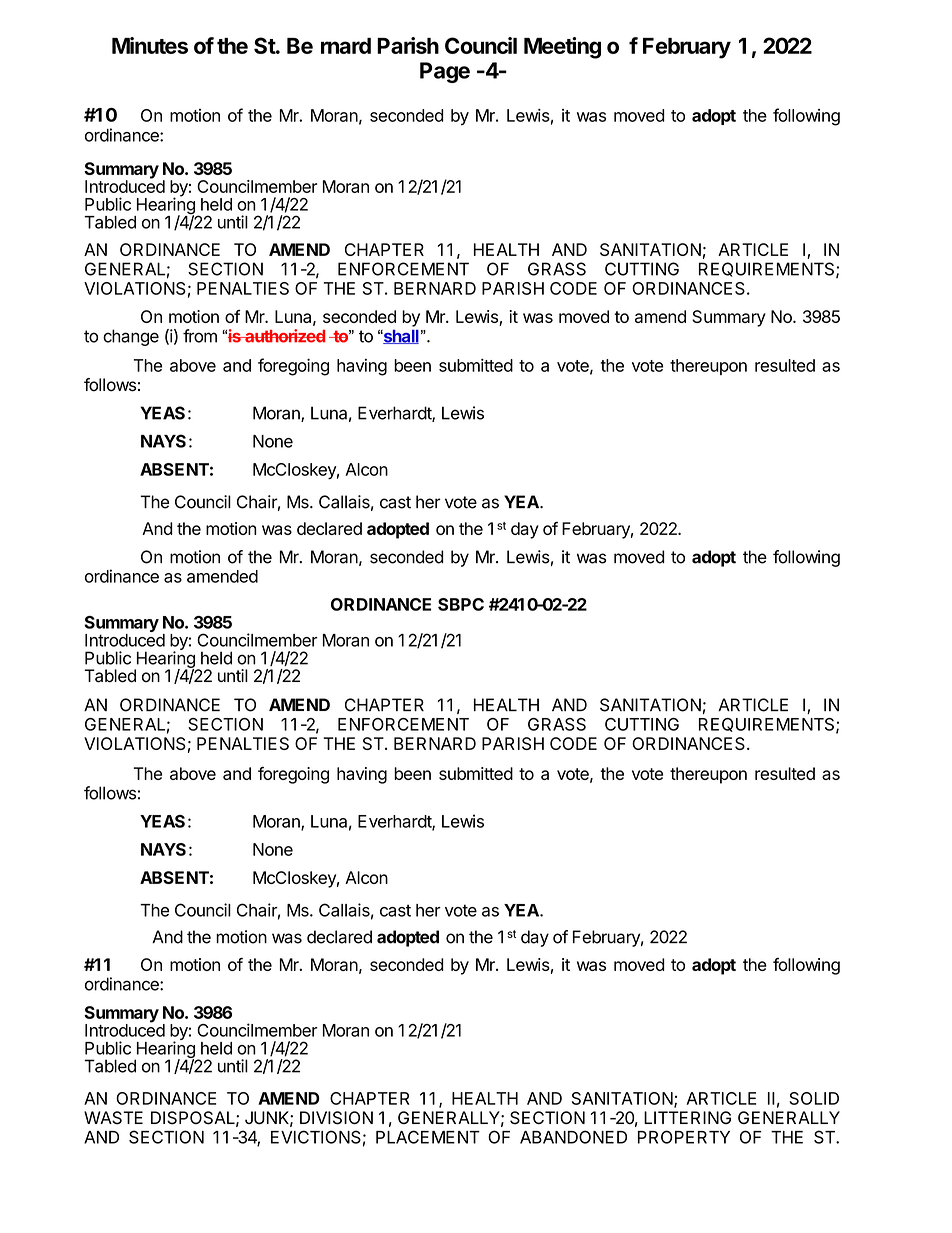 This screenshot has width=952, height=1233. I want to click on PLACEMENT, so click(428, 1137).
